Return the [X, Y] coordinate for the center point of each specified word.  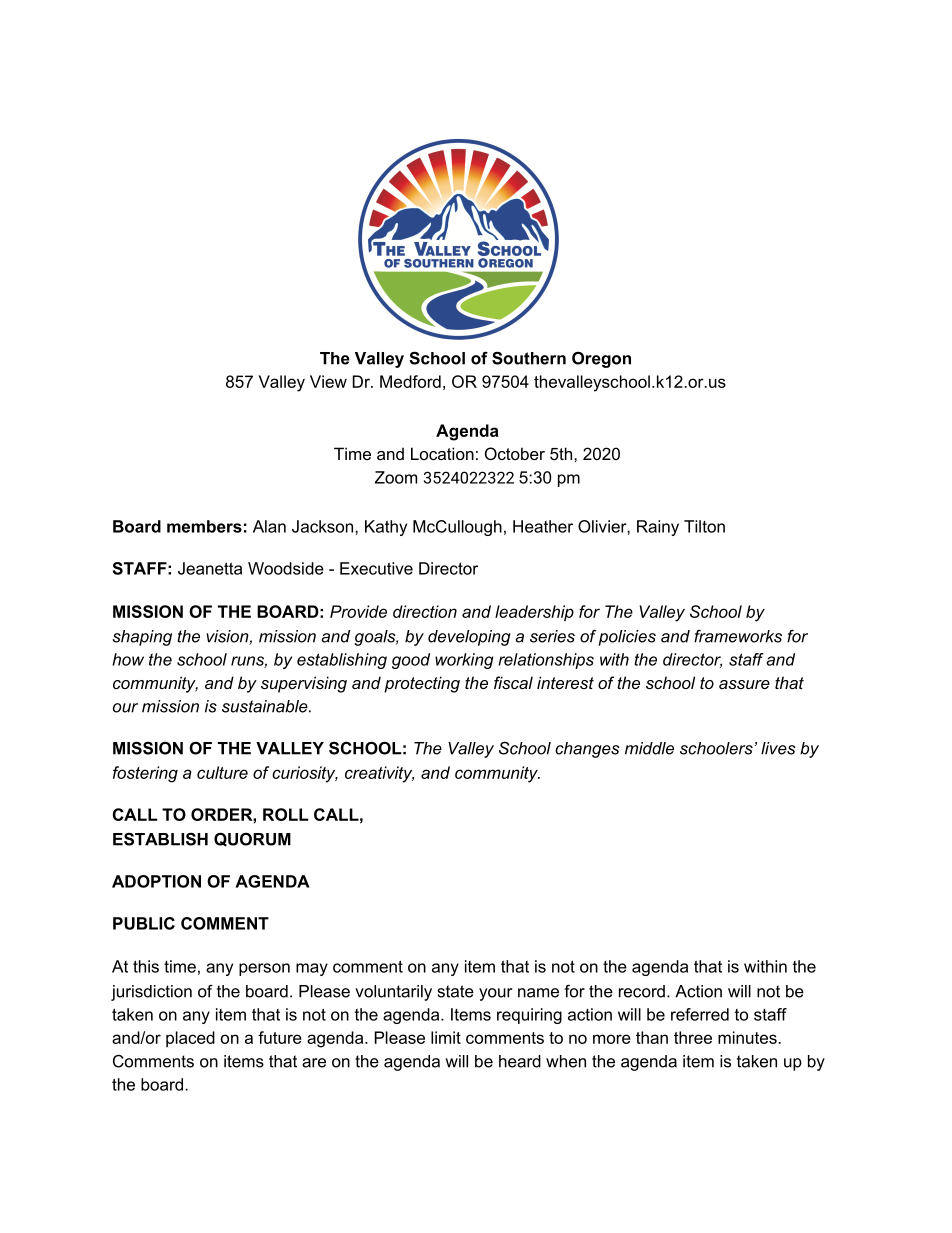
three [693, 1037]
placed [190, 1039]
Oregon [601, 360]
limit [446, 1037]
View [328, 381]
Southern [529, 358]
